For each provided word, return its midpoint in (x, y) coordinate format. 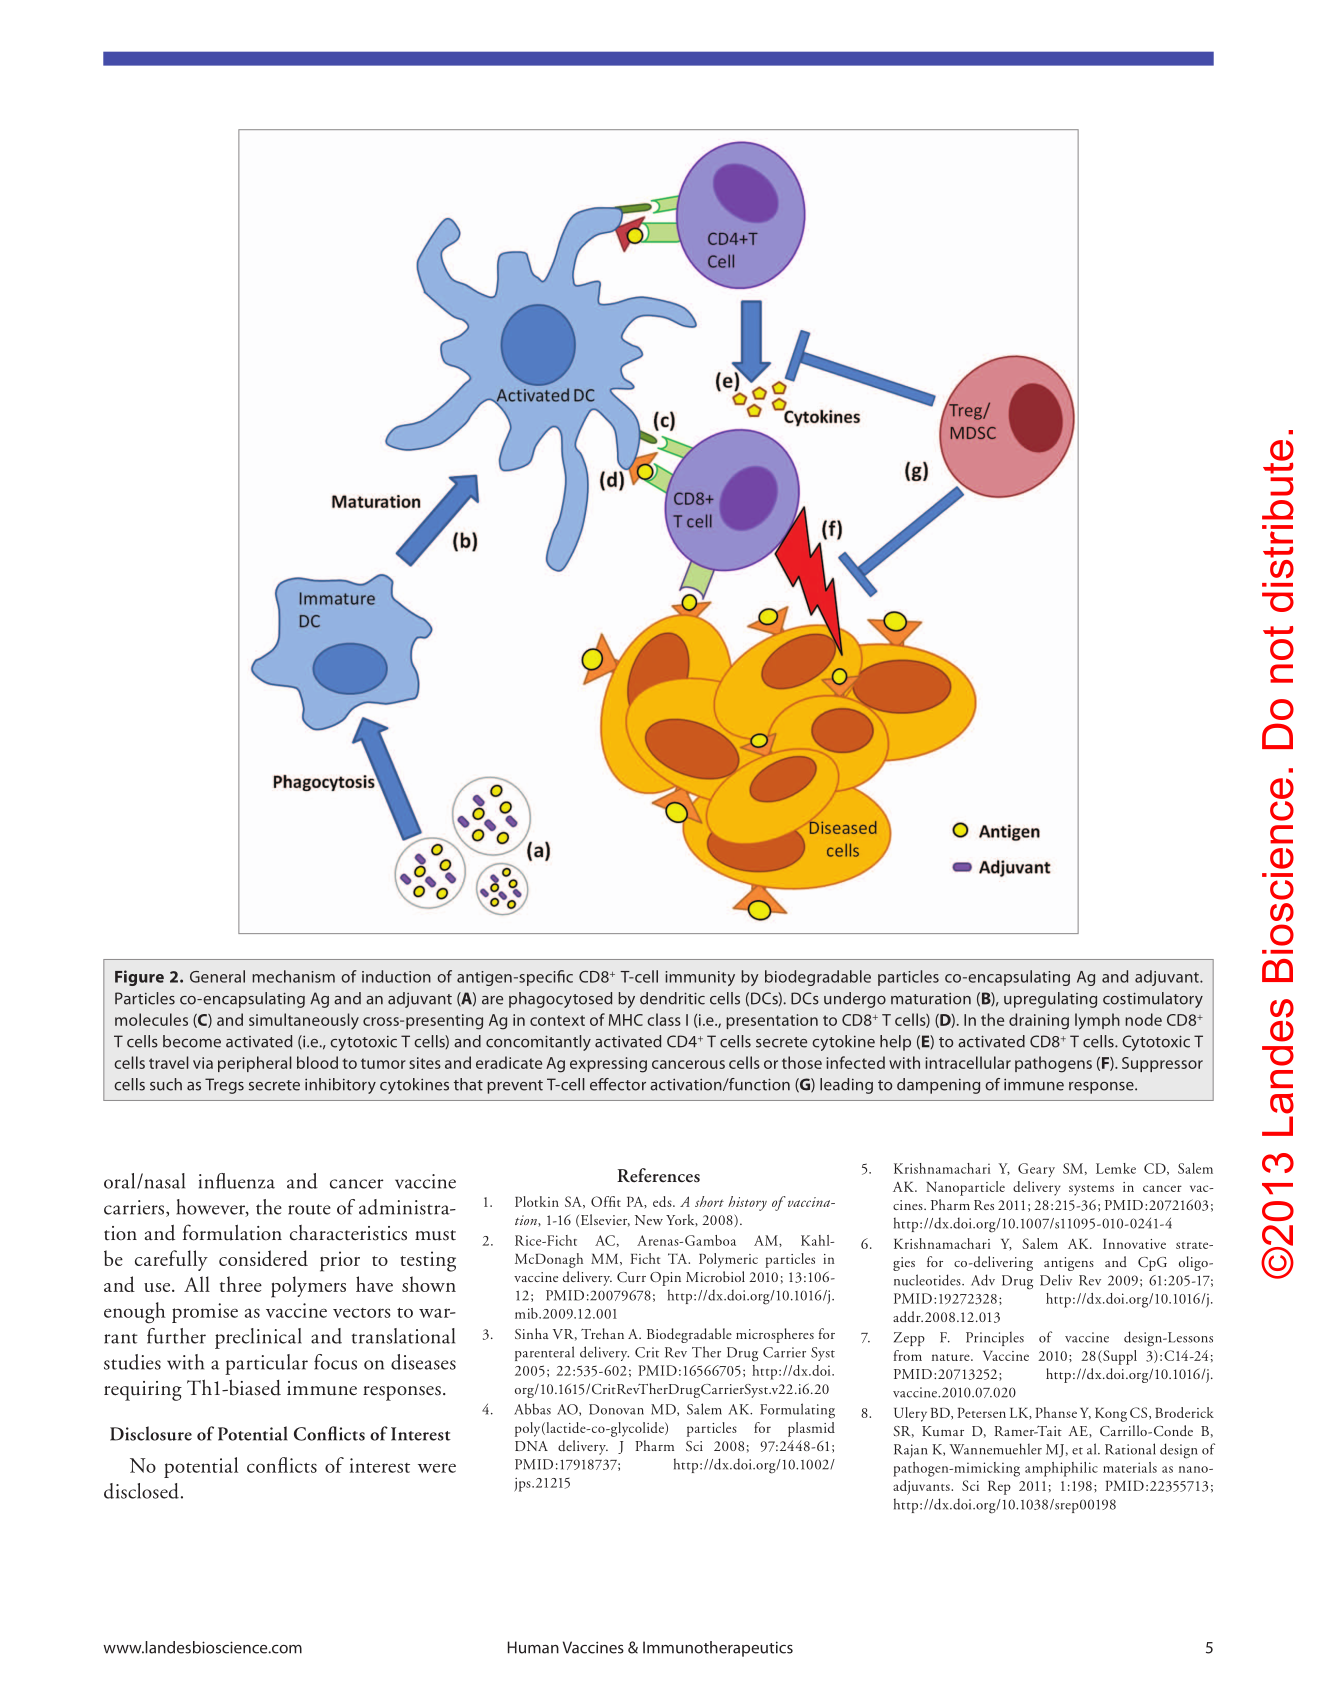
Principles (995, 1339)
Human (533, 1647)
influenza (237, 1181)
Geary (1036, 1170)
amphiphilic (1061, 1469)
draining (1039, 1021)
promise (205, 1313)
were (437, 1468)
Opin (665, 1279)
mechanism (293, 976)
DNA (531, 1446)
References (658, 1175)
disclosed (141, 1491)
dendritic (672, 998)
